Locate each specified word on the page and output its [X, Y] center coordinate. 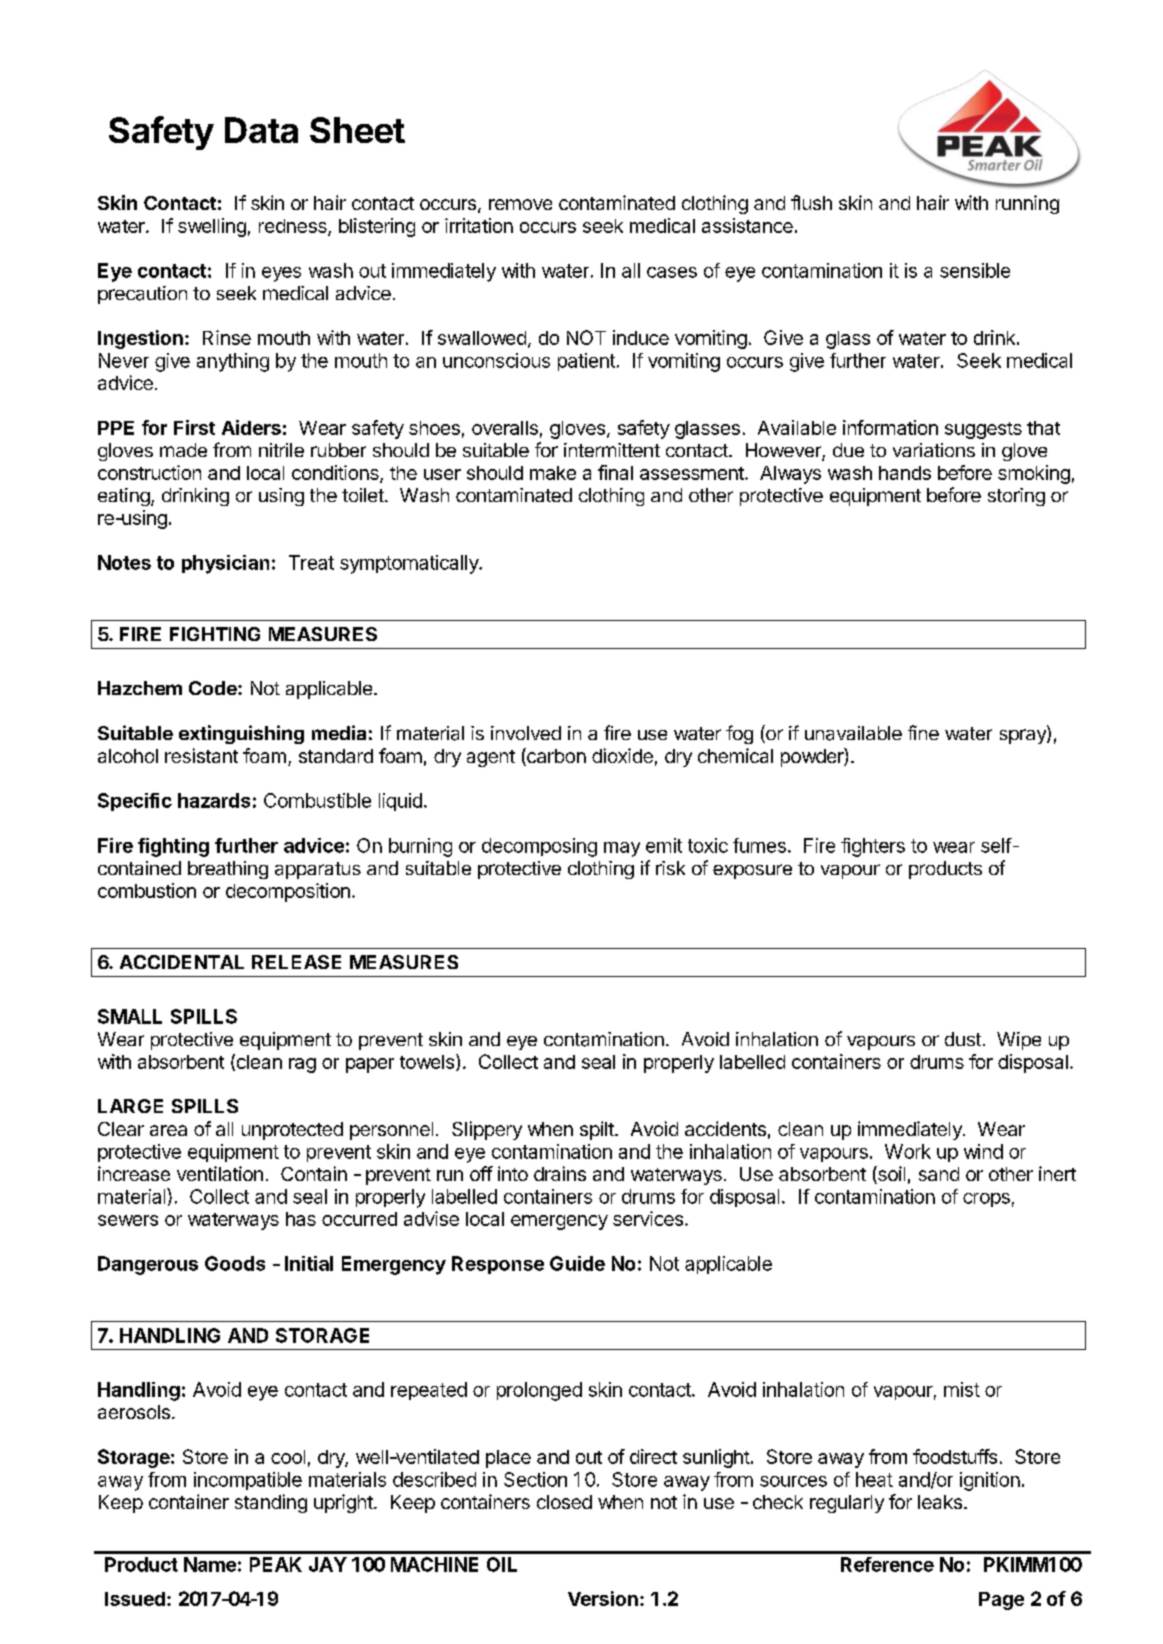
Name [210, 1564]
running [1027, 204]
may [622, 849]
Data [261, 130]
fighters [873, 847]
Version [603, 1598]
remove [520, 204]
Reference [887, 1564]
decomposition [288, 892]
